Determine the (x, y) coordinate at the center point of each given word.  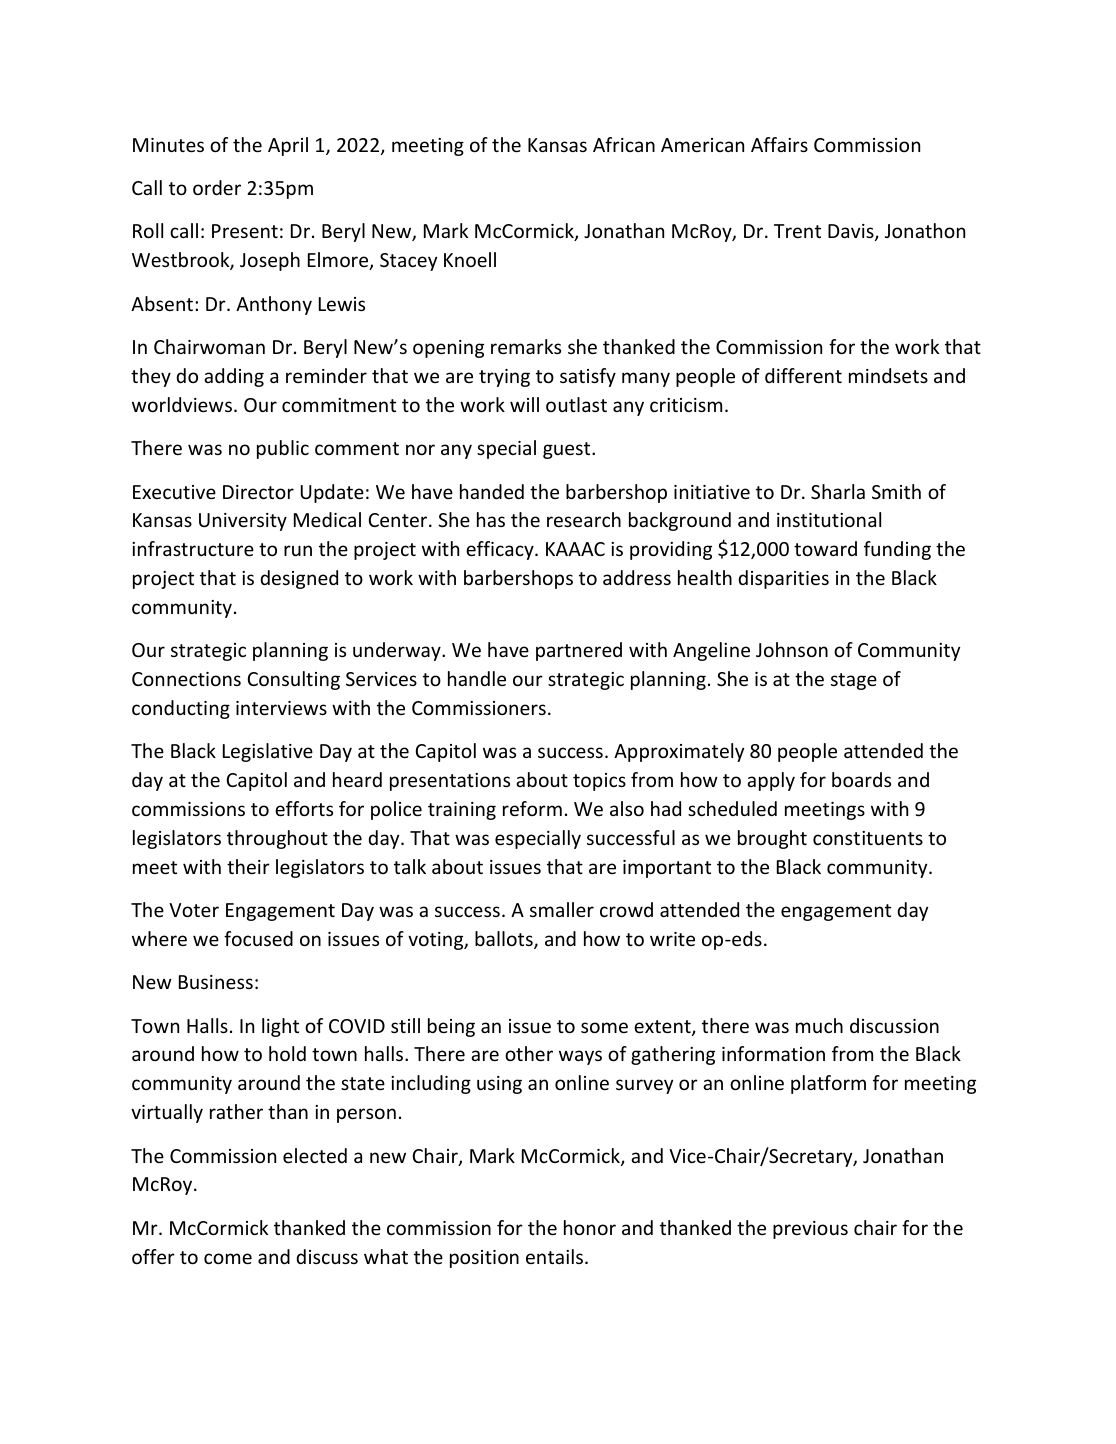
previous (810, 1230)
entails (554, 1256)
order (217, 187)
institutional (829, 519)
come (228, 1258)
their (248, 866)
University (243, 522)
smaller (562, 909)
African (624, 144)
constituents (868, 838)
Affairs (779, 144)
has (491, 519)
